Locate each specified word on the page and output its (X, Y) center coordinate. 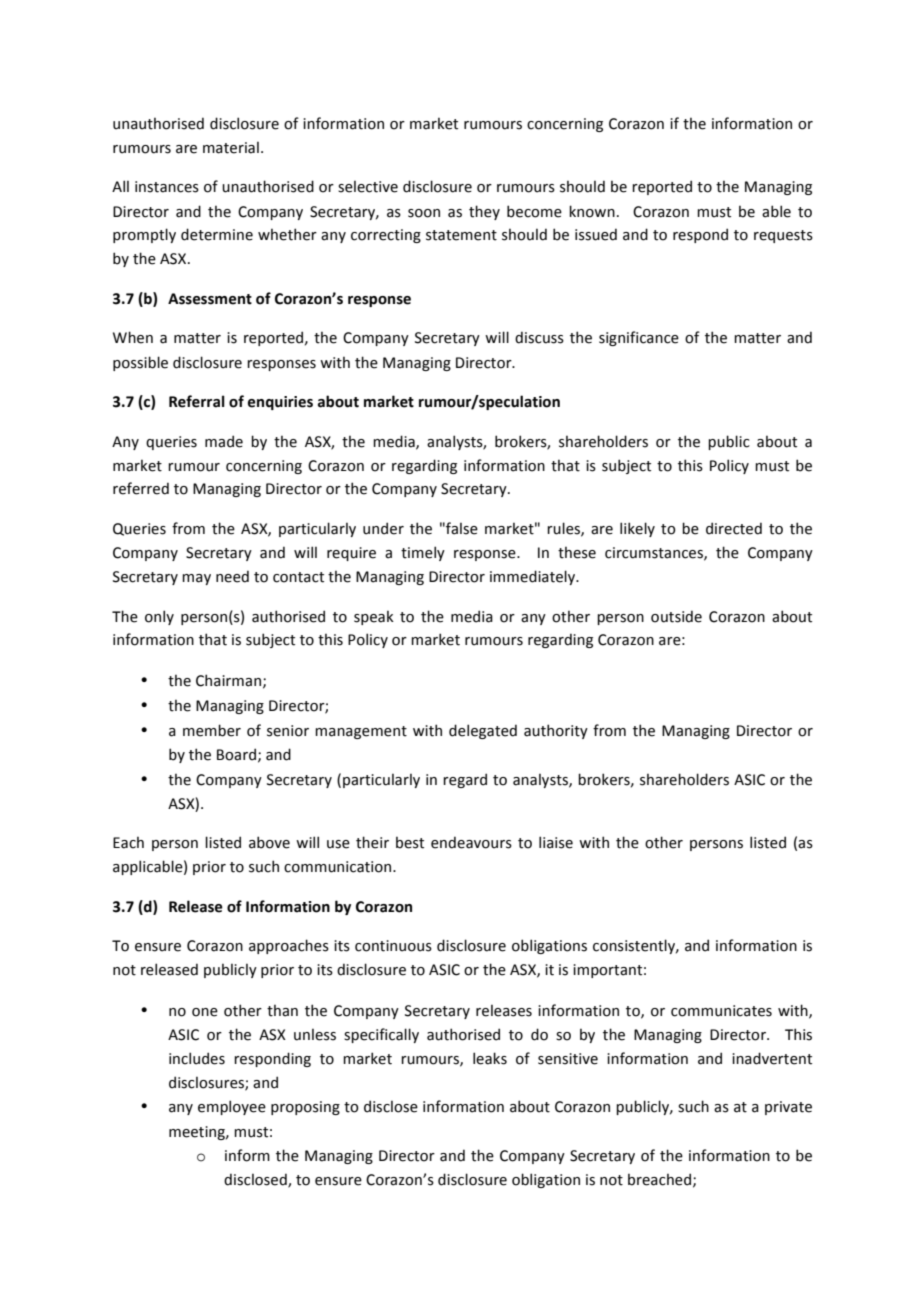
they (484, 212)
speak (374, 617)
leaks (490, 1058)
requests (783, 236)
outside (676, 616)
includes (197, 1058)
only (159, 617)
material (231, 147)
